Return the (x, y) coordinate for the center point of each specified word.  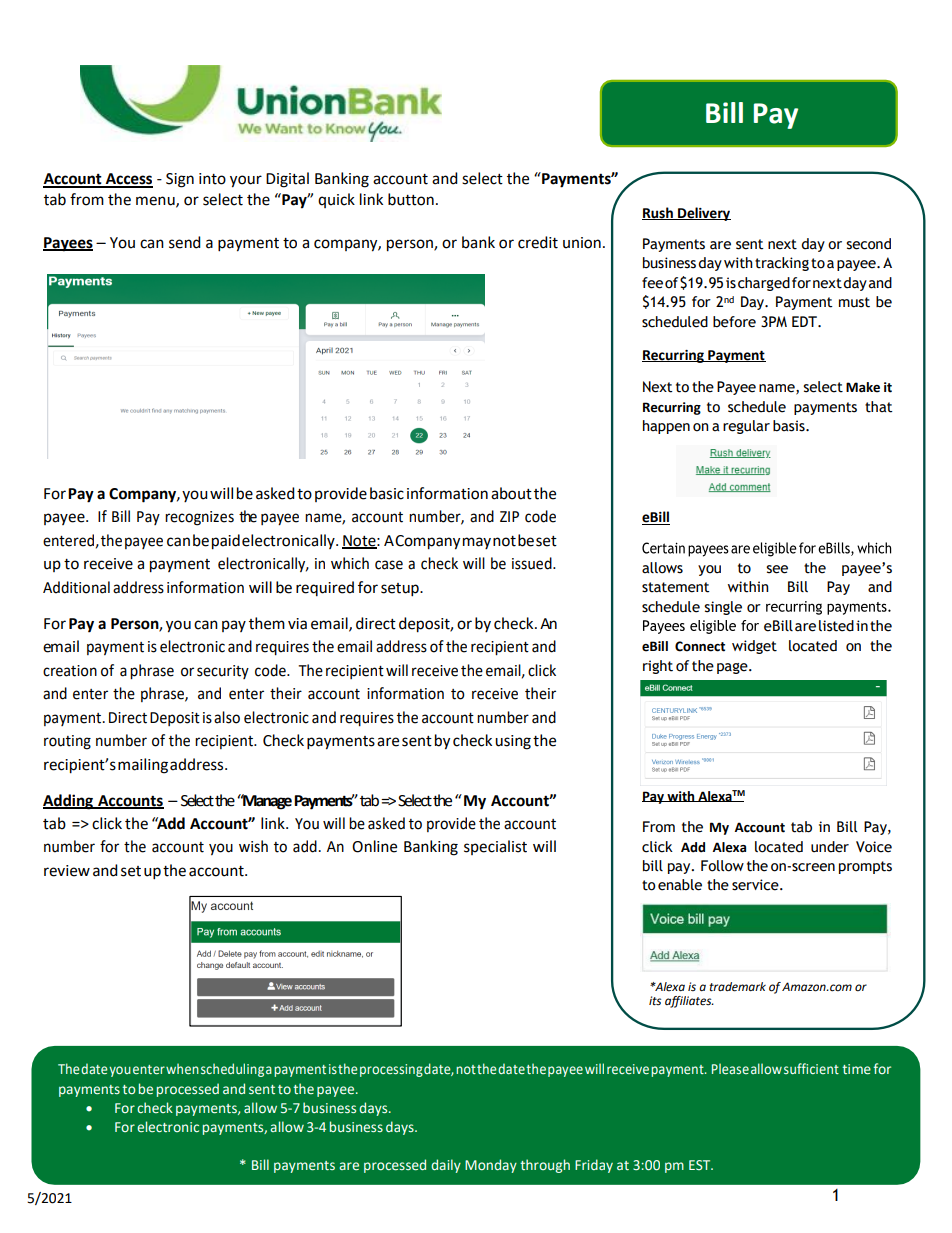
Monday (491, 1166)
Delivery (703, 214)
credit (538, 242)
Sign (180, 180)
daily (446, 1166)
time (856, 1069)
